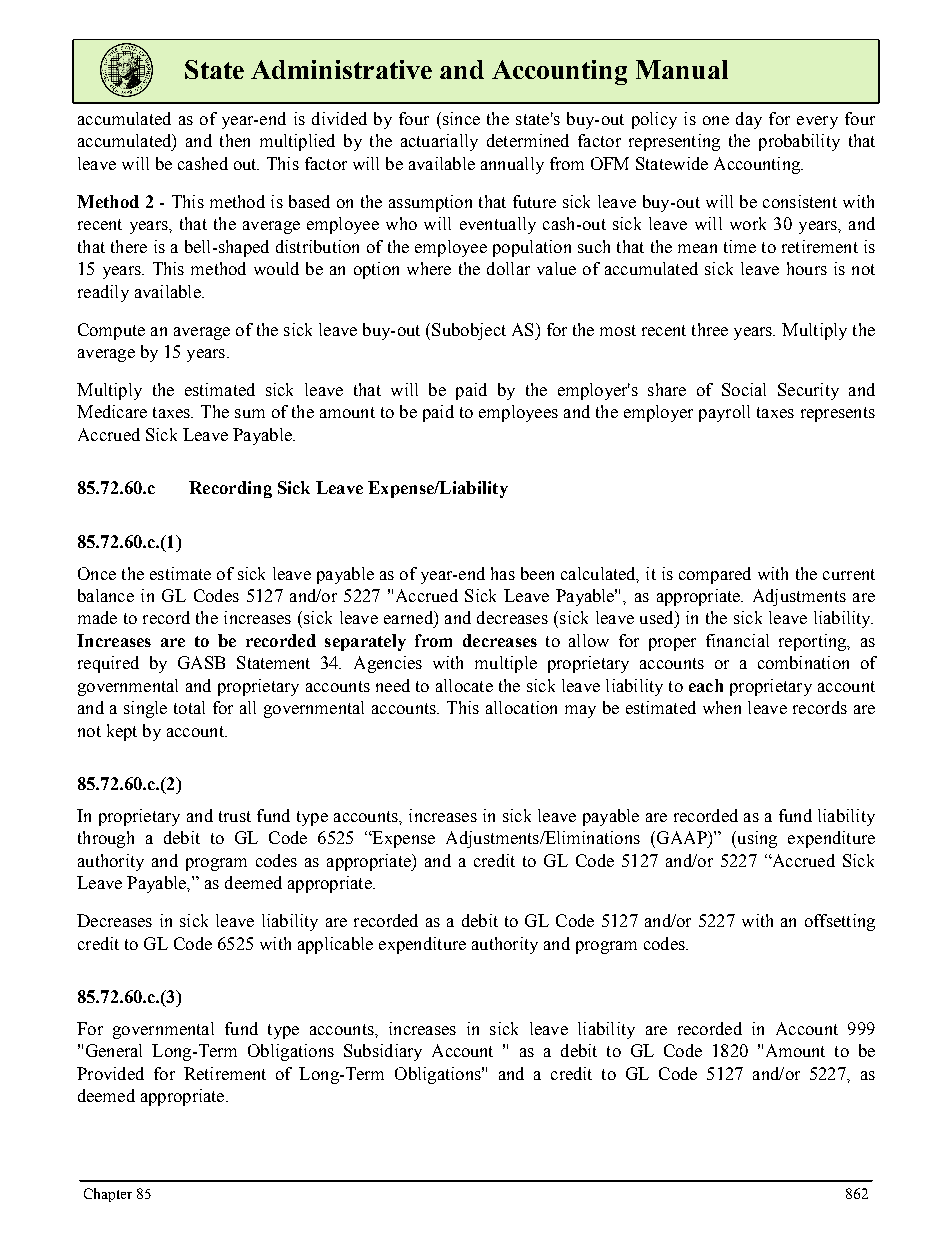 The image size is (952, 1233). What do you see at coordinates (460, 118) in the screenshot?
I see `since` at bounding box center [460, 118].
